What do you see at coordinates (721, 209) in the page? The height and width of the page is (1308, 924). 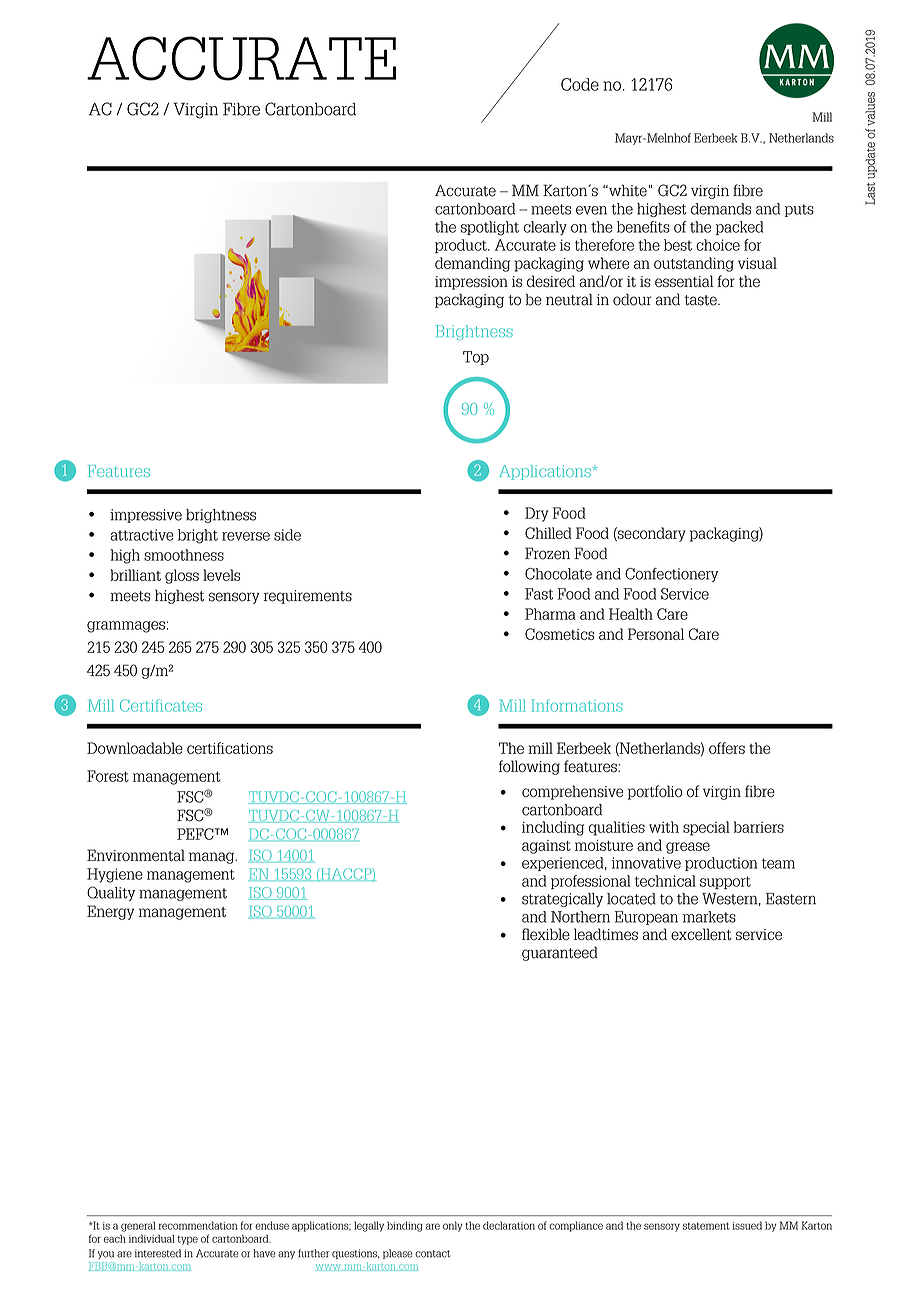 I see `demands` at bounding box center [721, 209].
